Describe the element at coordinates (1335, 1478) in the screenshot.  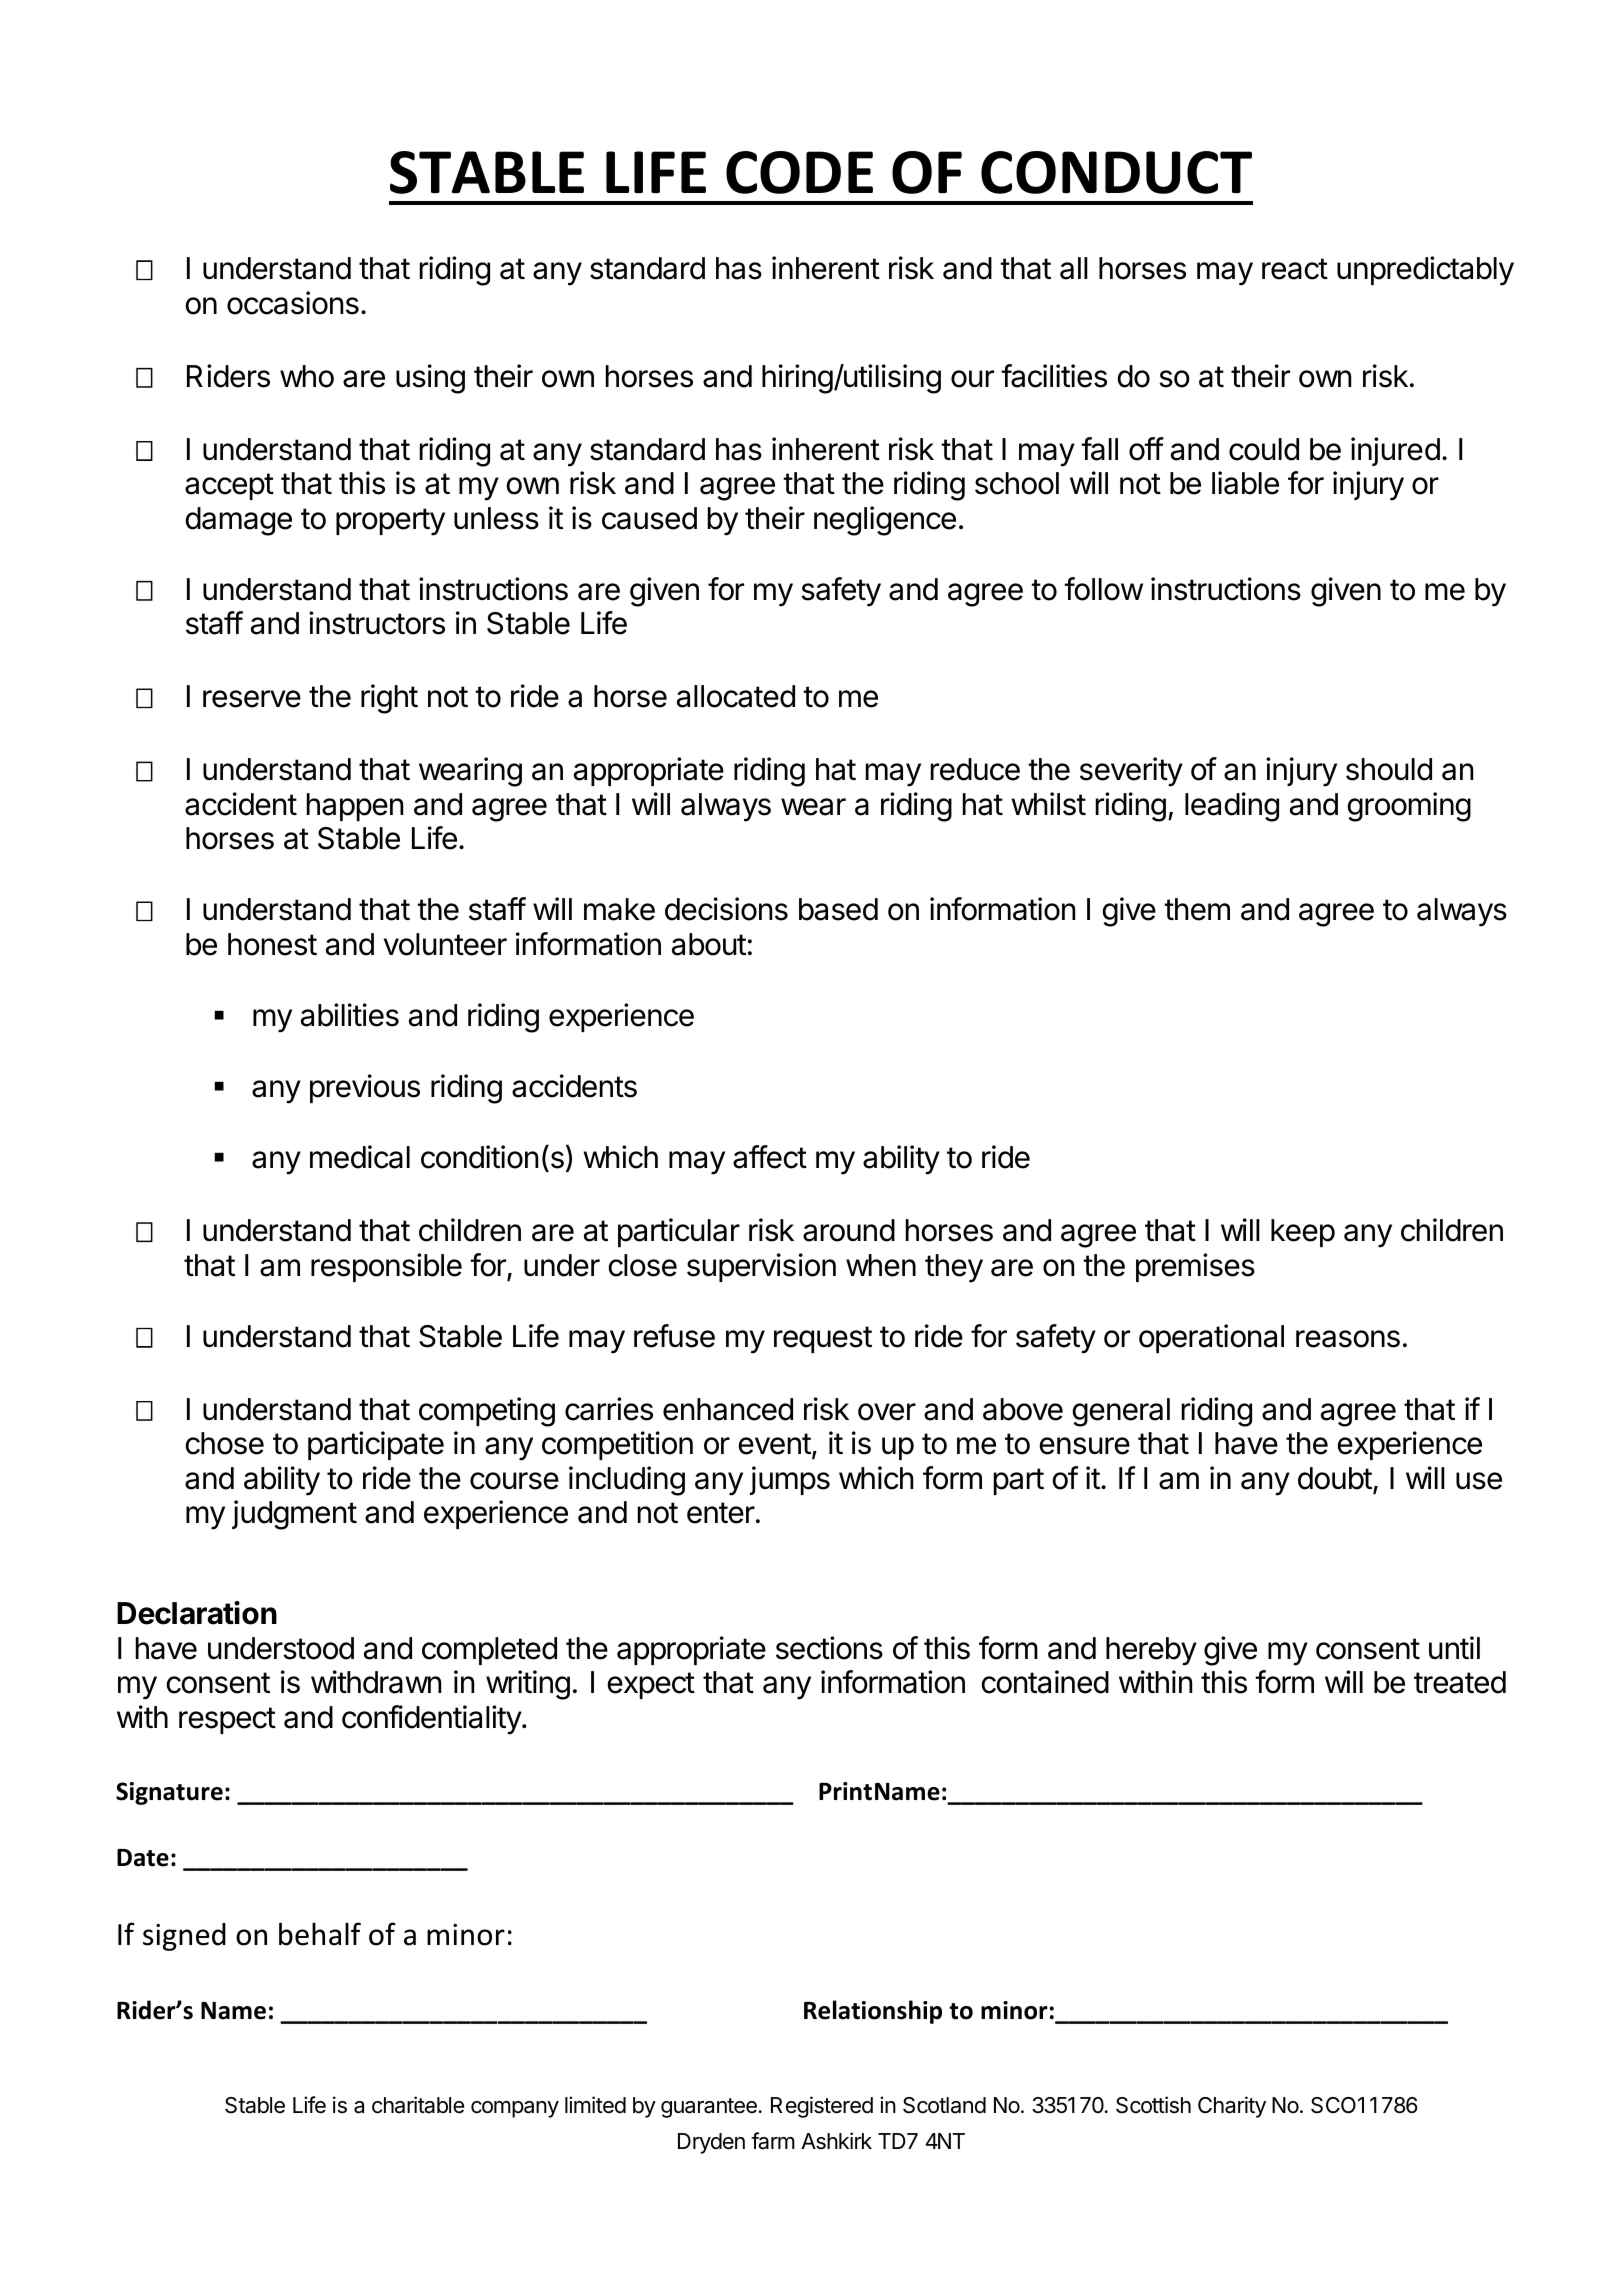
I see `doubt` at that location.
